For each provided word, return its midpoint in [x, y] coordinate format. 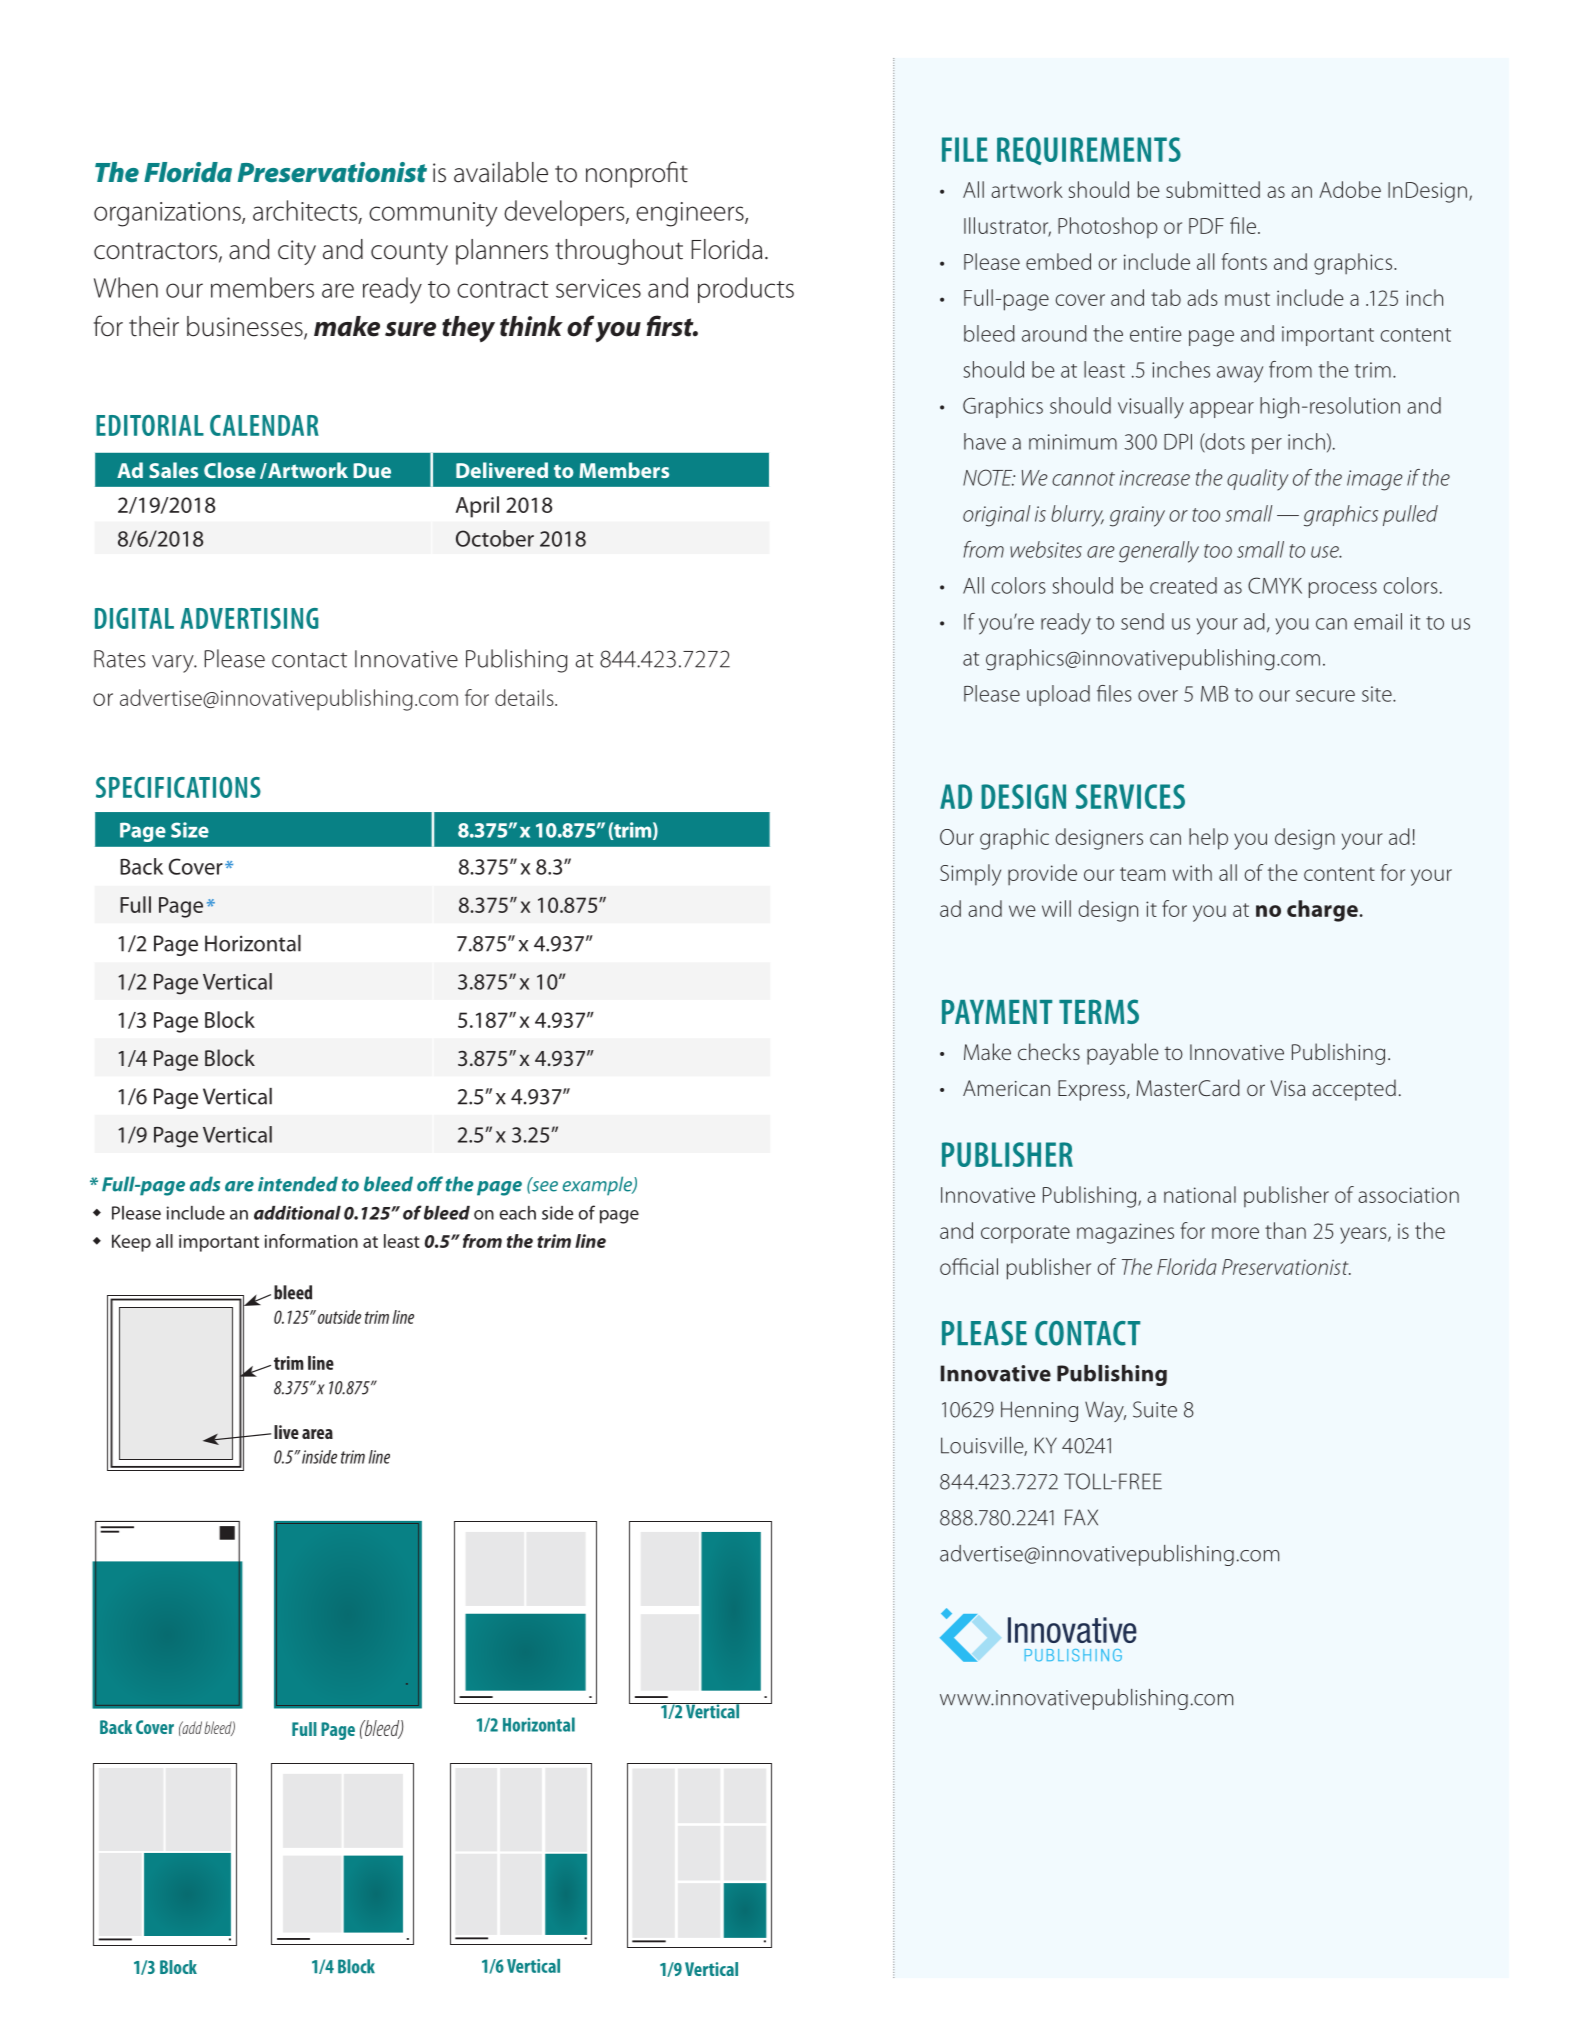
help [1208, 839]
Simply [970, 875]
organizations [168, 214]
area [317, 1434]
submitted [1213, 189]
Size [190, 830]
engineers [691, 214]
